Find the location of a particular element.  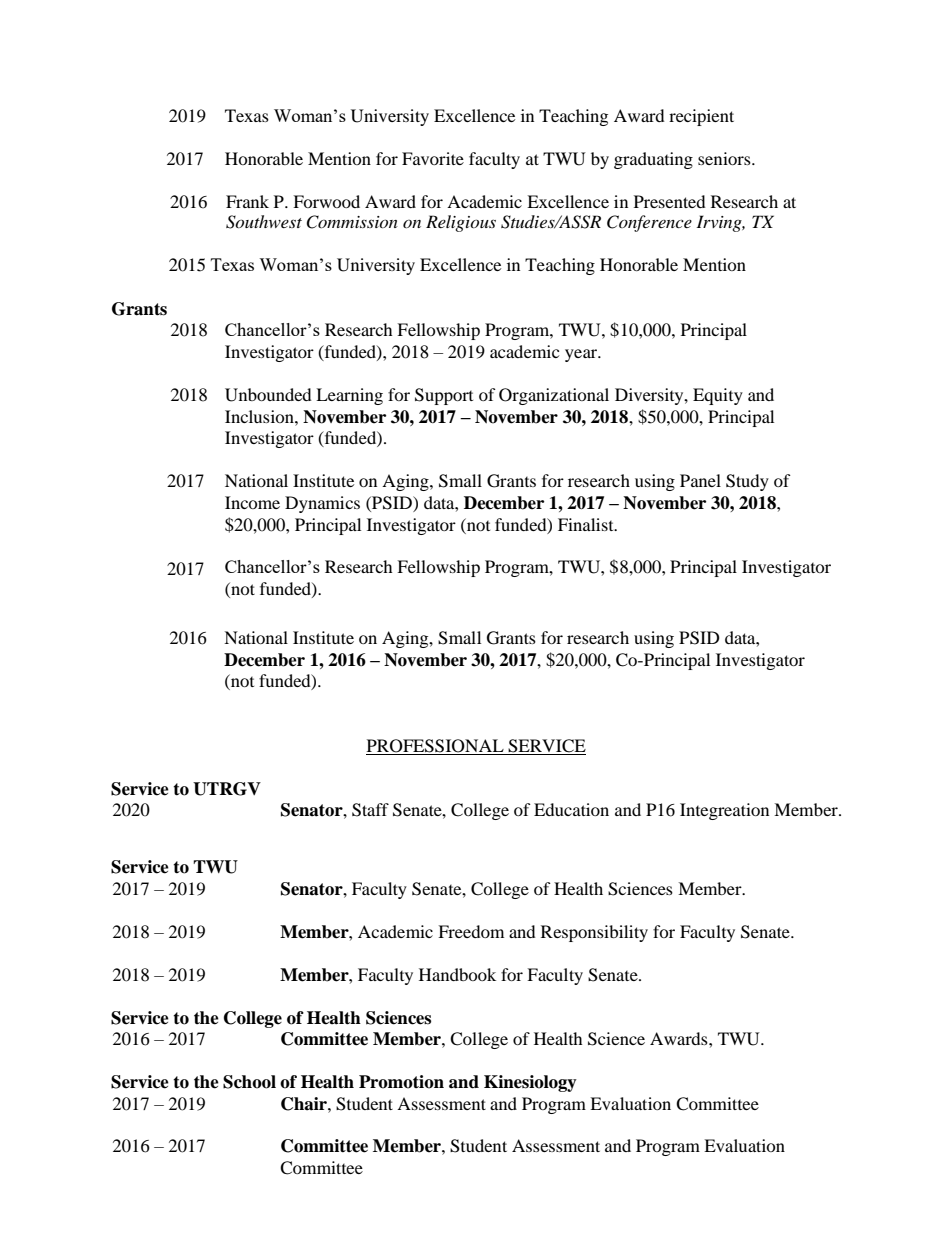

School is located at coordinates (249, 1082).
